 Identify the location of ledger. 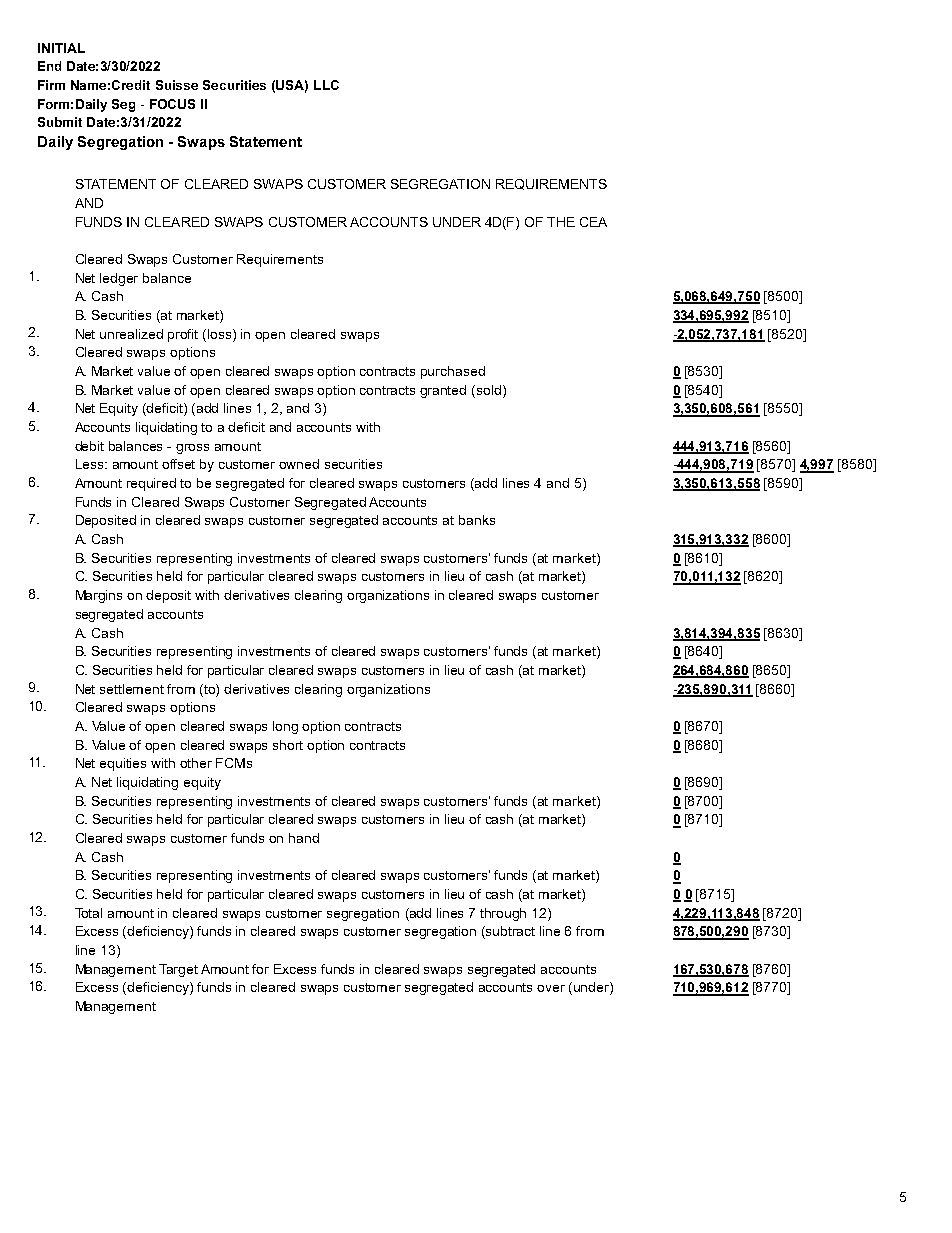
(119, 279).
